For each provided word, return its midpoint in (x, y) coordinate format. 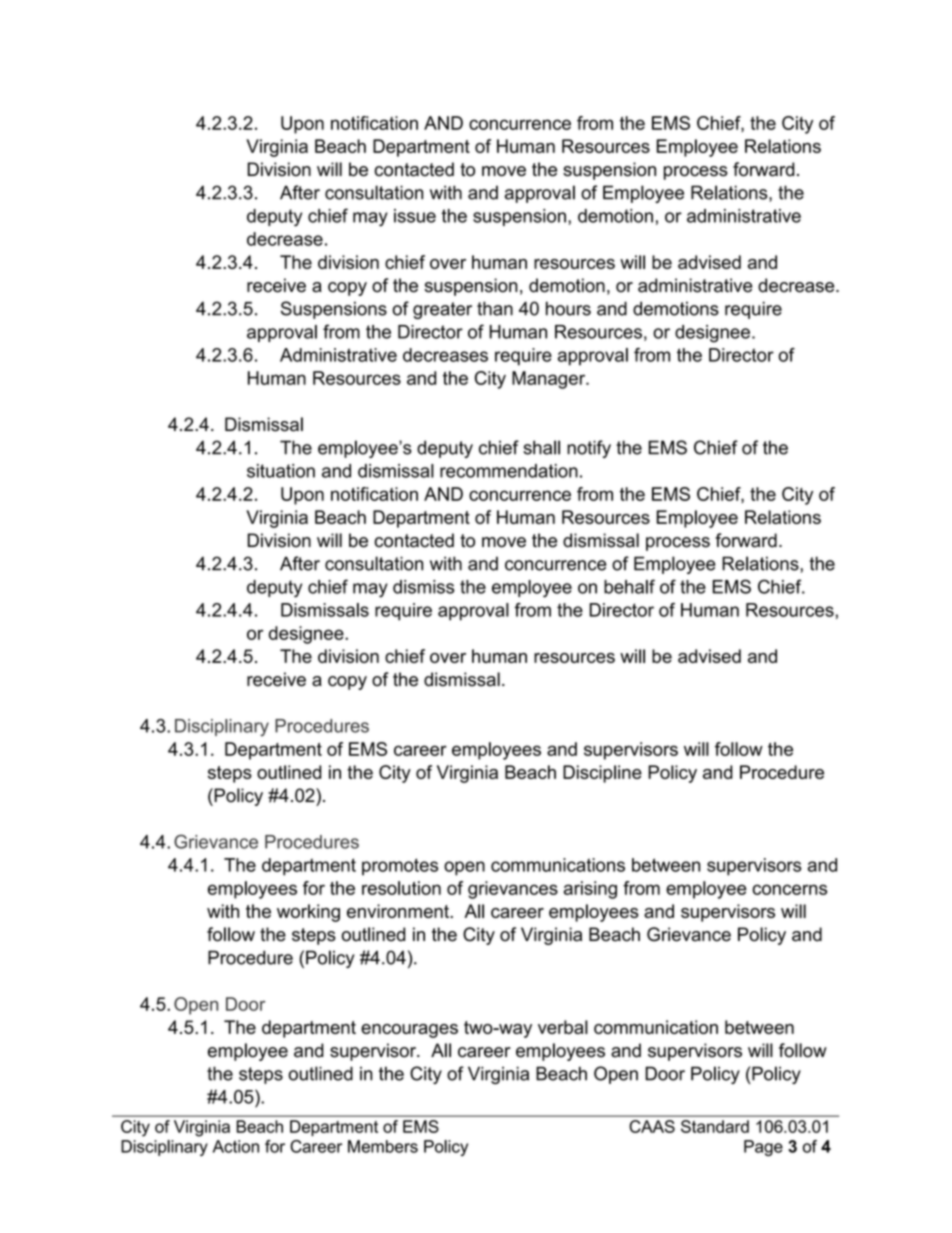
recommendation (509, 471)
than (495, 308)
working (308, 913)
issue (415, 216)
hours (568, 308)
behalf (629, 586)
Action (236, 1146)
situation (281, 471)
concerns (789, 889)
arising (590, 890)
